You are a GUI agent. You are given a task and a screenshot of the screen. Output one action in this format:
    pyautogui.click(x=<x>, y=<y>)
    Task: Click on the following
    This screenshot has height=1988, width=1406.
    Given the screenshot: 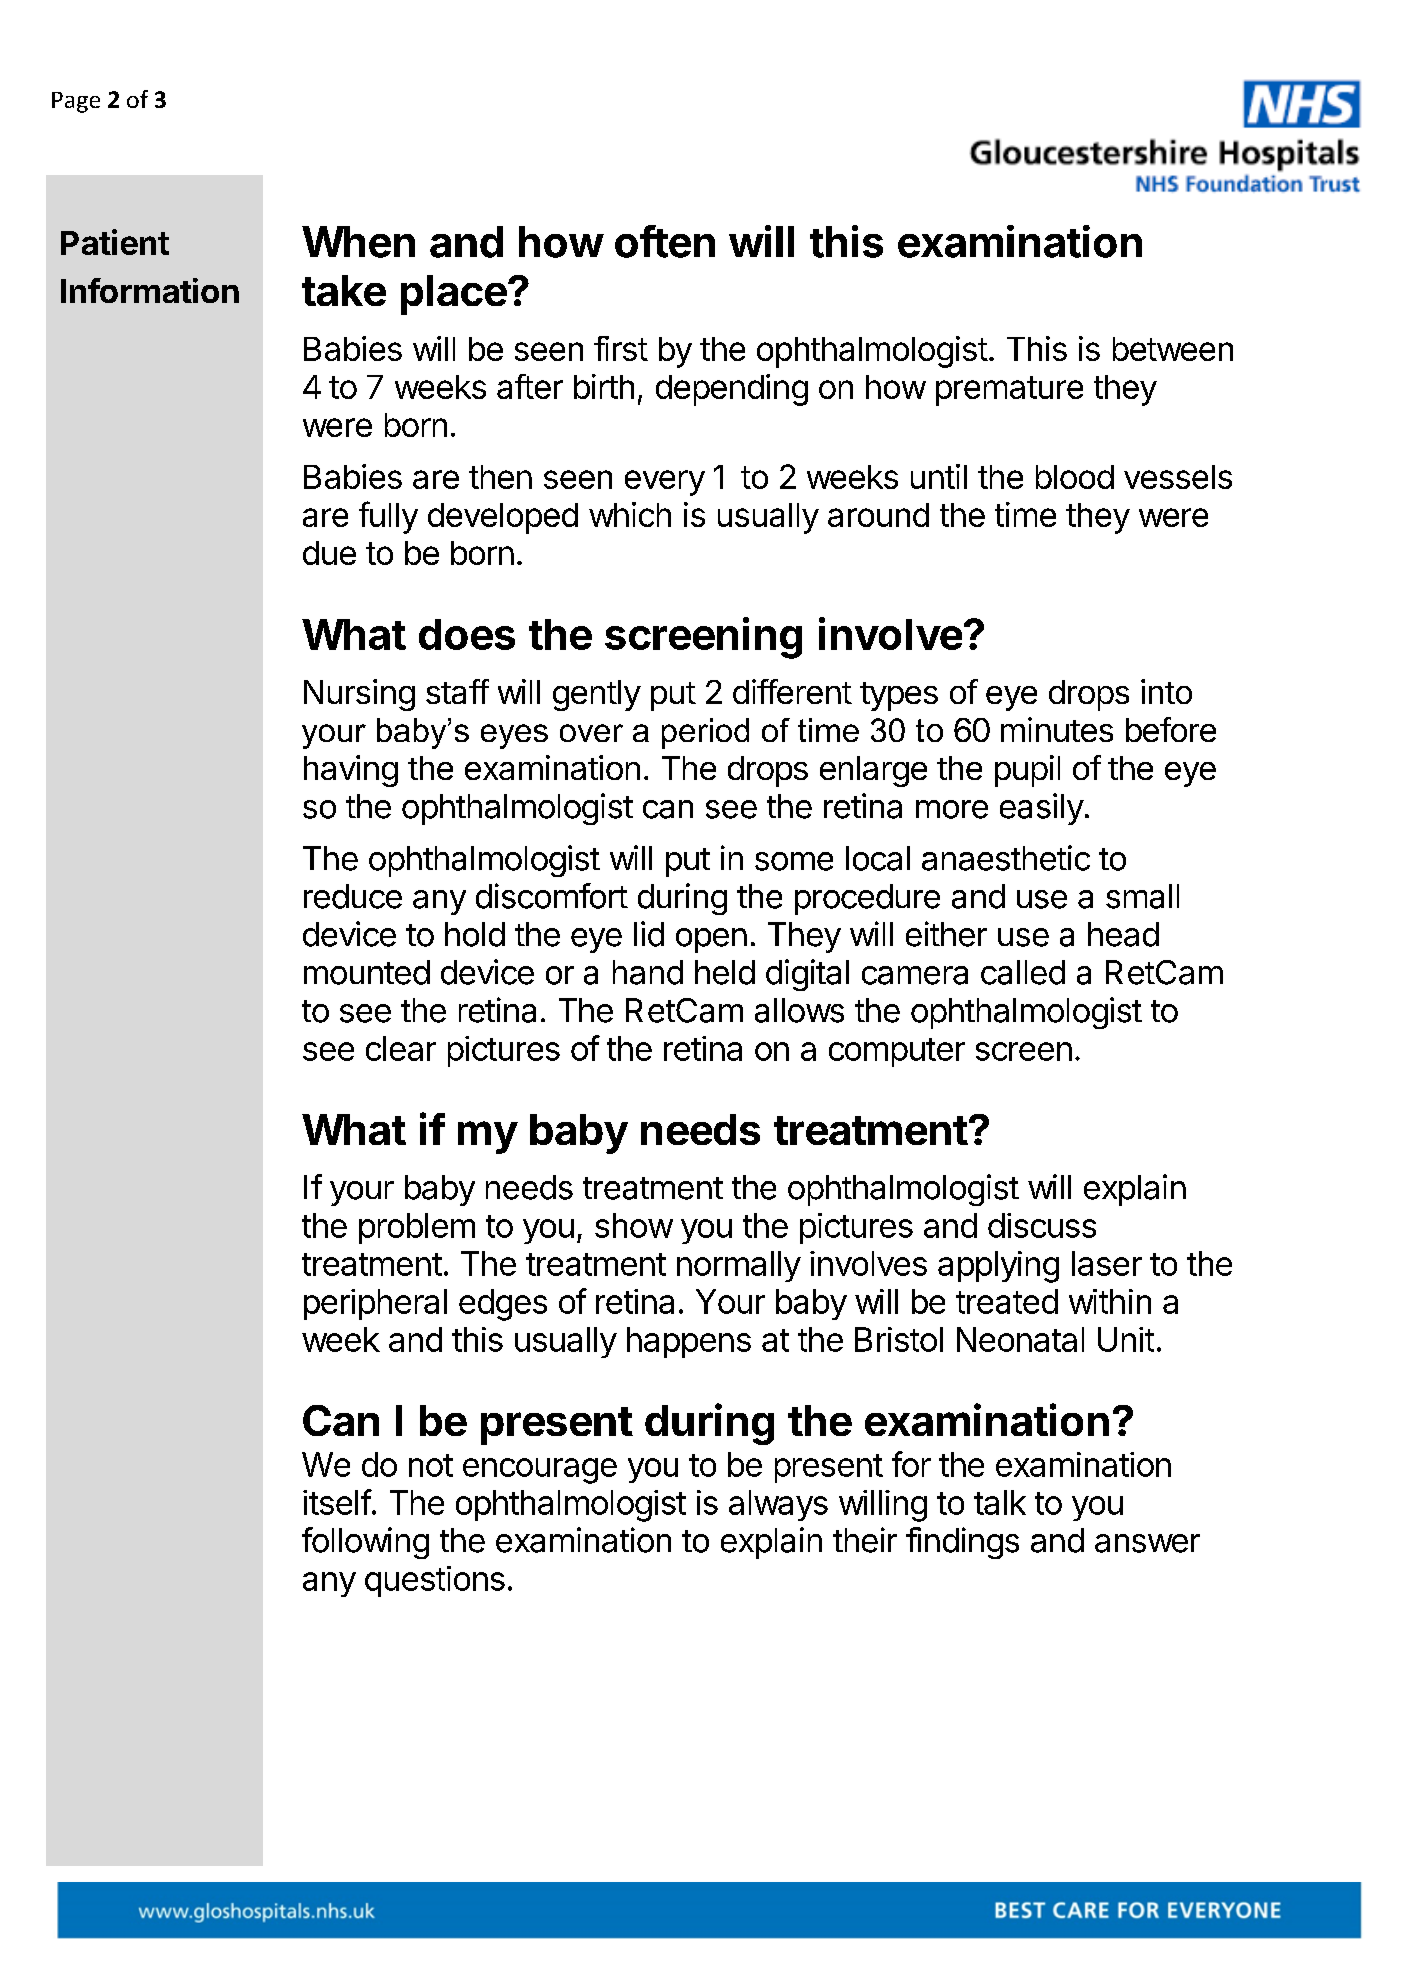 What is the action you would take?
    pyautogui.click(x=365, y=1543)
